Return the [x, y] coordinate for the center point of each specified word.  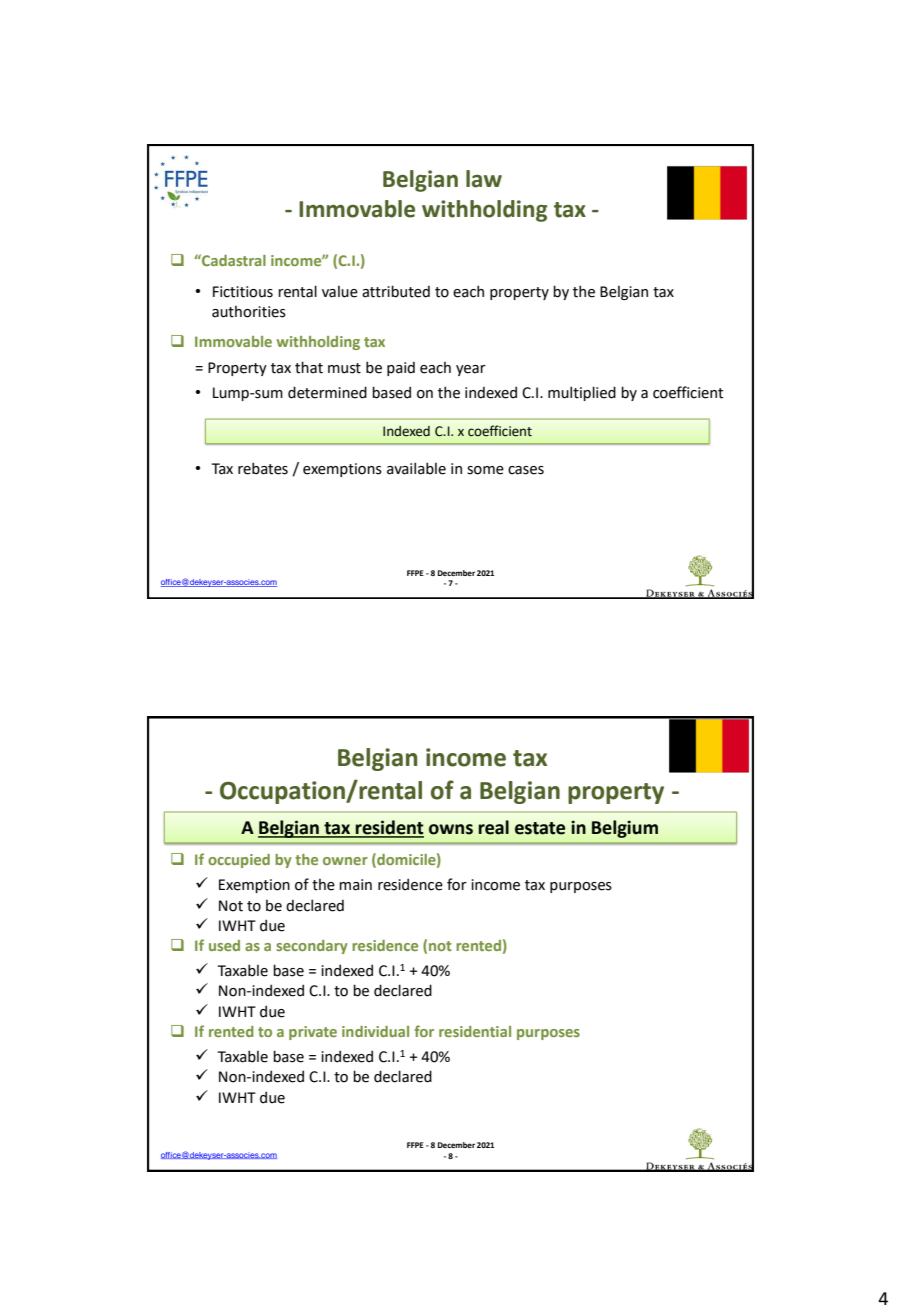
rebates [263, 468]
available [416, 468]
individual [375, 1031]
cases [526, 470]
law [484, 179]
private [313, 1033]
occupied [239, 861]
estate [540, 828]
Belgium [625, 829]
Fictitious [243, 292]
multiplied [582, 393]
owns [451, 829]
